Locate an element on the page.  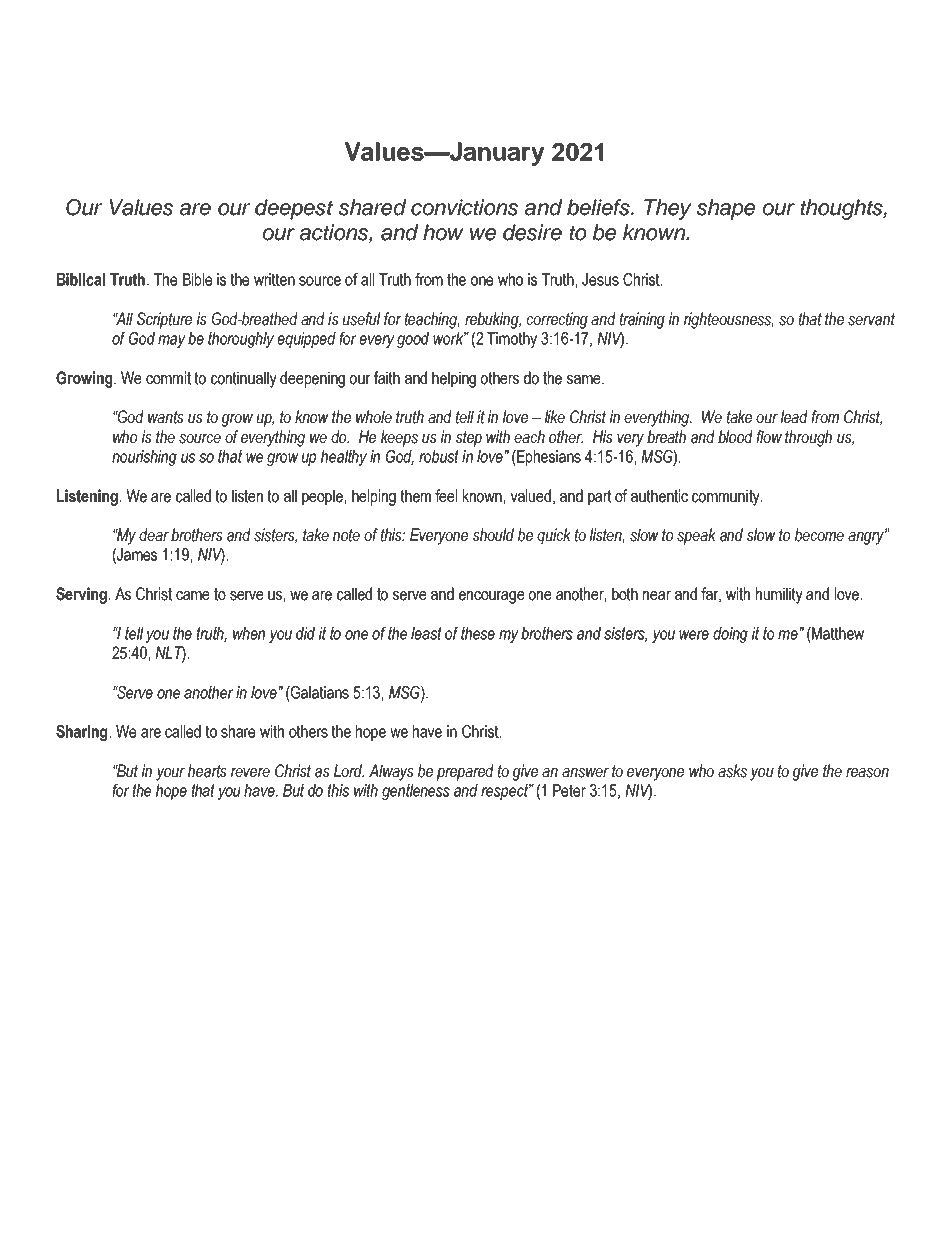
when is located at coordinates (249, 633).
